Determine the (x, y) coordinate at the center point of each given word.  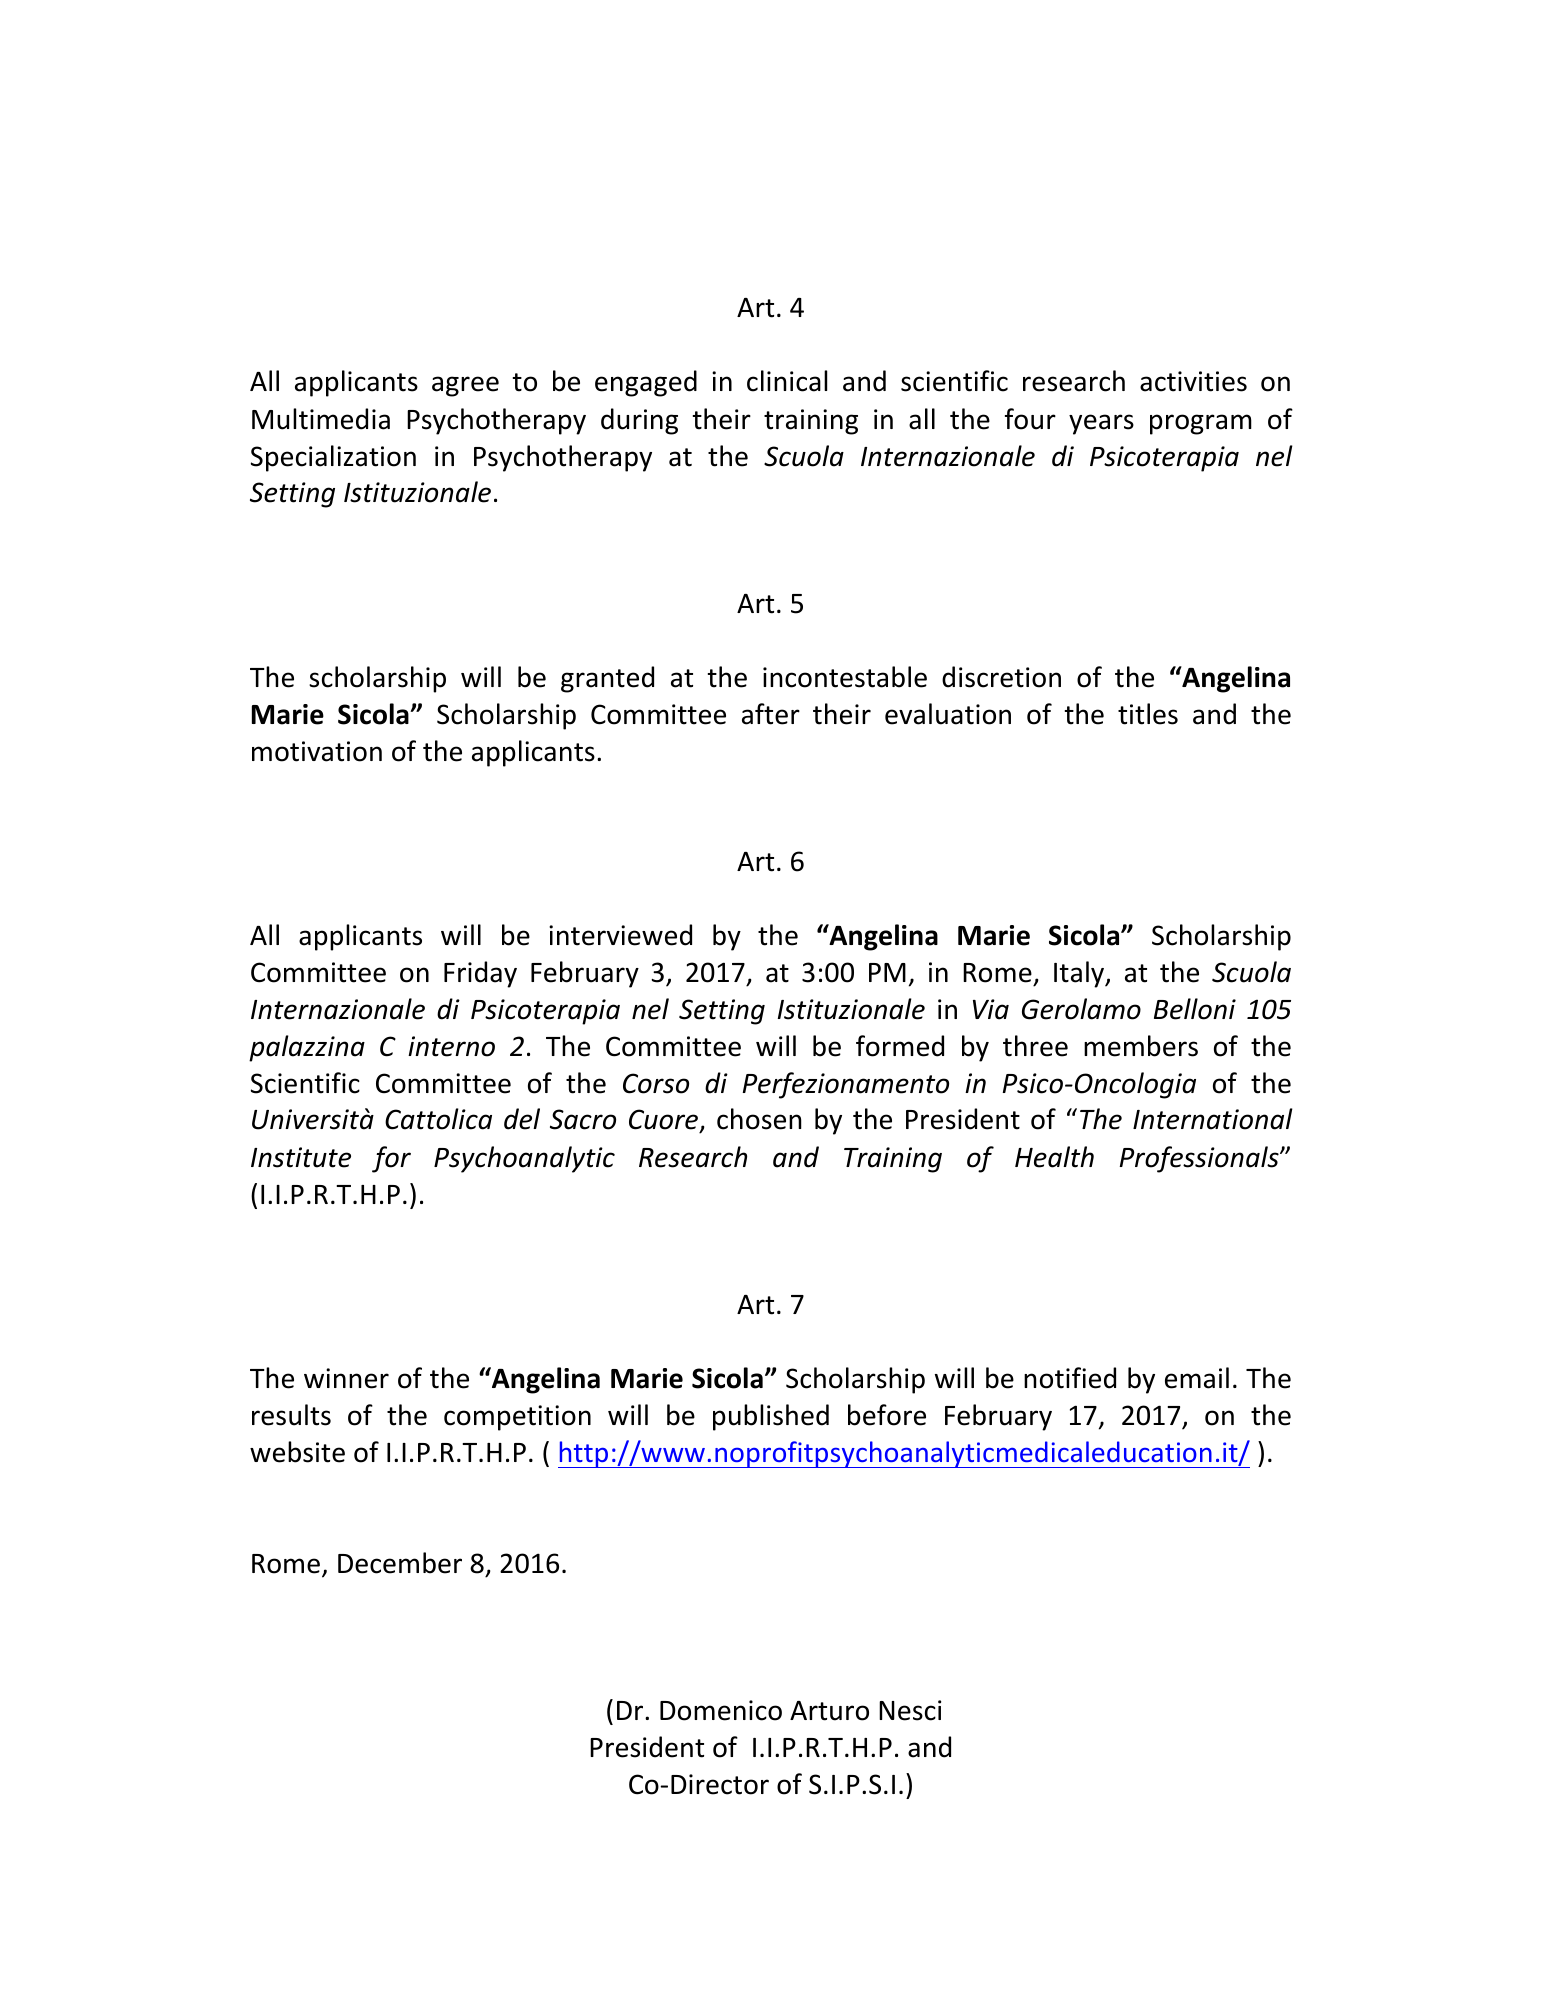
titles (1148, 714)
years (1101, 424)
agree (465, 386)
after (771, 714)
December (400, 1563)
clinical (787, 381)
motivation (317, 751)
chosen (759, 1119)
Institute (301, 1157)
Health (1054, 1157)
